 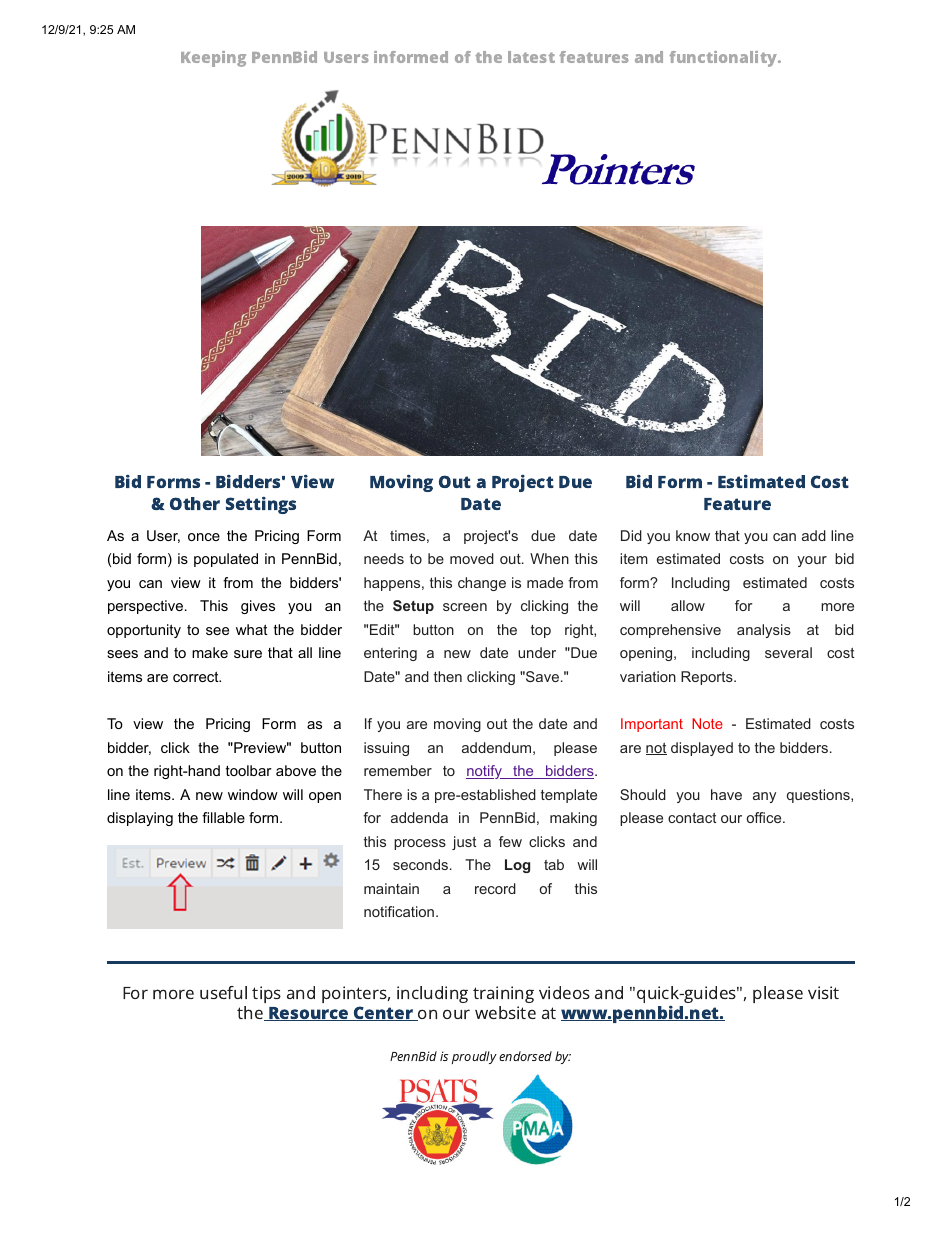 What do you see at coordinates (195, 503) in the document?
I see `Other` at bounding box center [195, 503].
